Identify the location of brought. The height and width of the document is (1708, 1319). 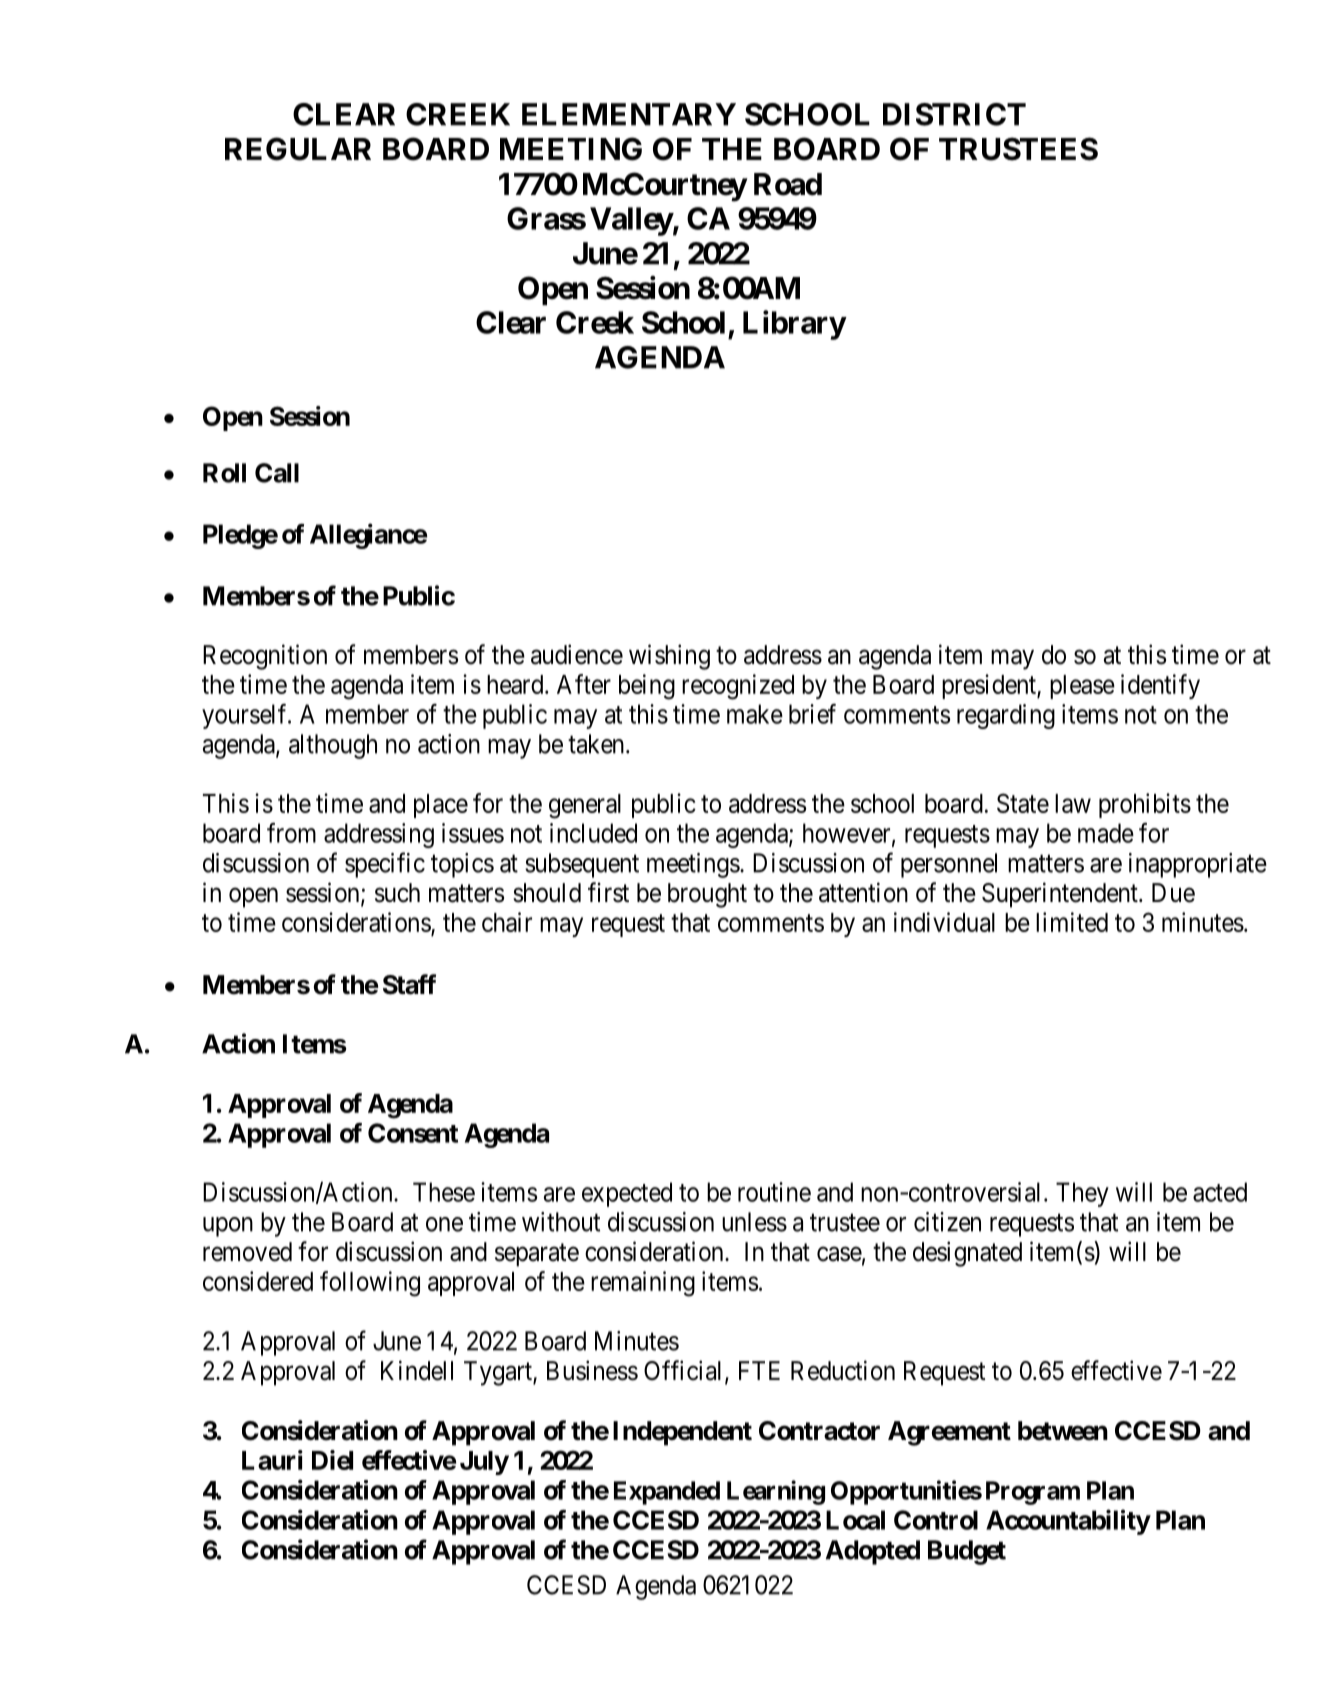
(707, 895).
